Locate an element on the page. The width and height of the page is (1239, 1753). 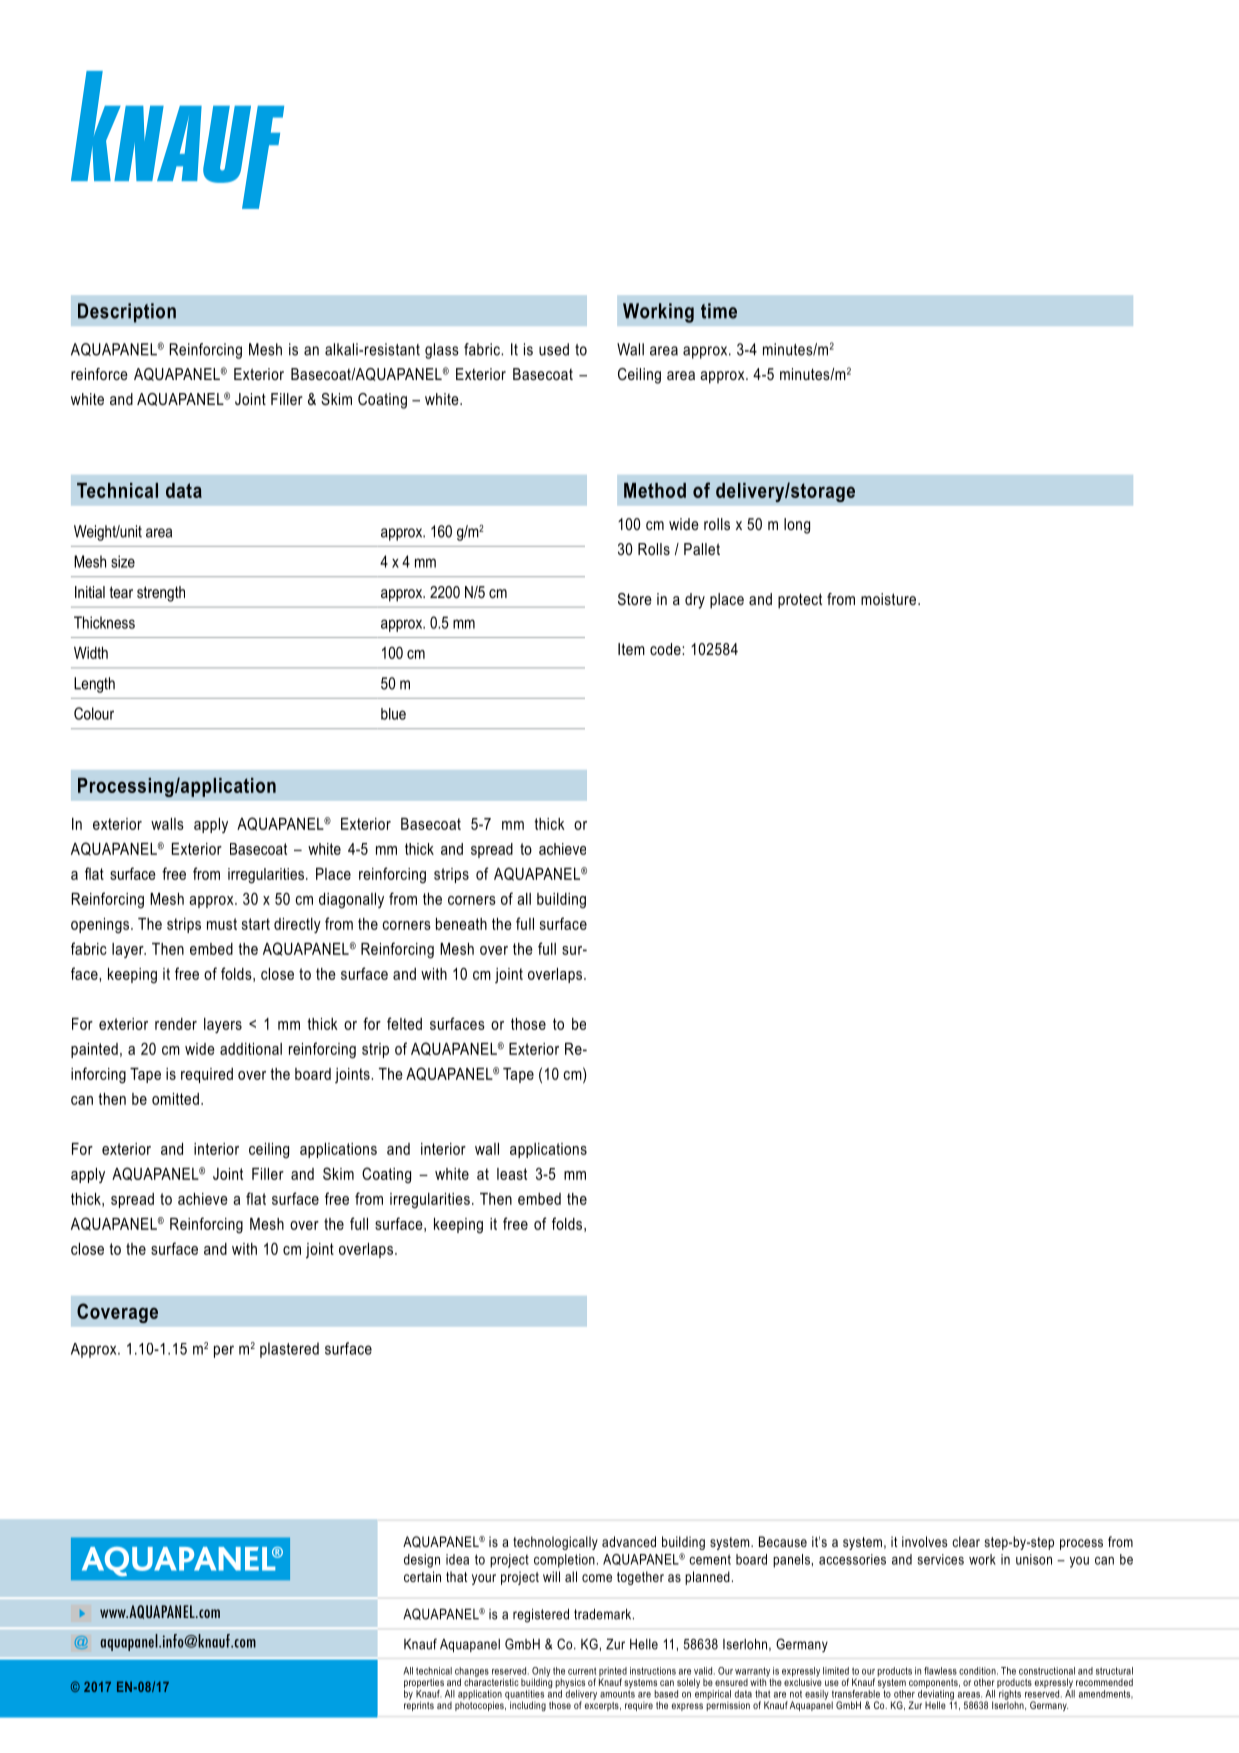
least is located at coordinates (512, 1174).
